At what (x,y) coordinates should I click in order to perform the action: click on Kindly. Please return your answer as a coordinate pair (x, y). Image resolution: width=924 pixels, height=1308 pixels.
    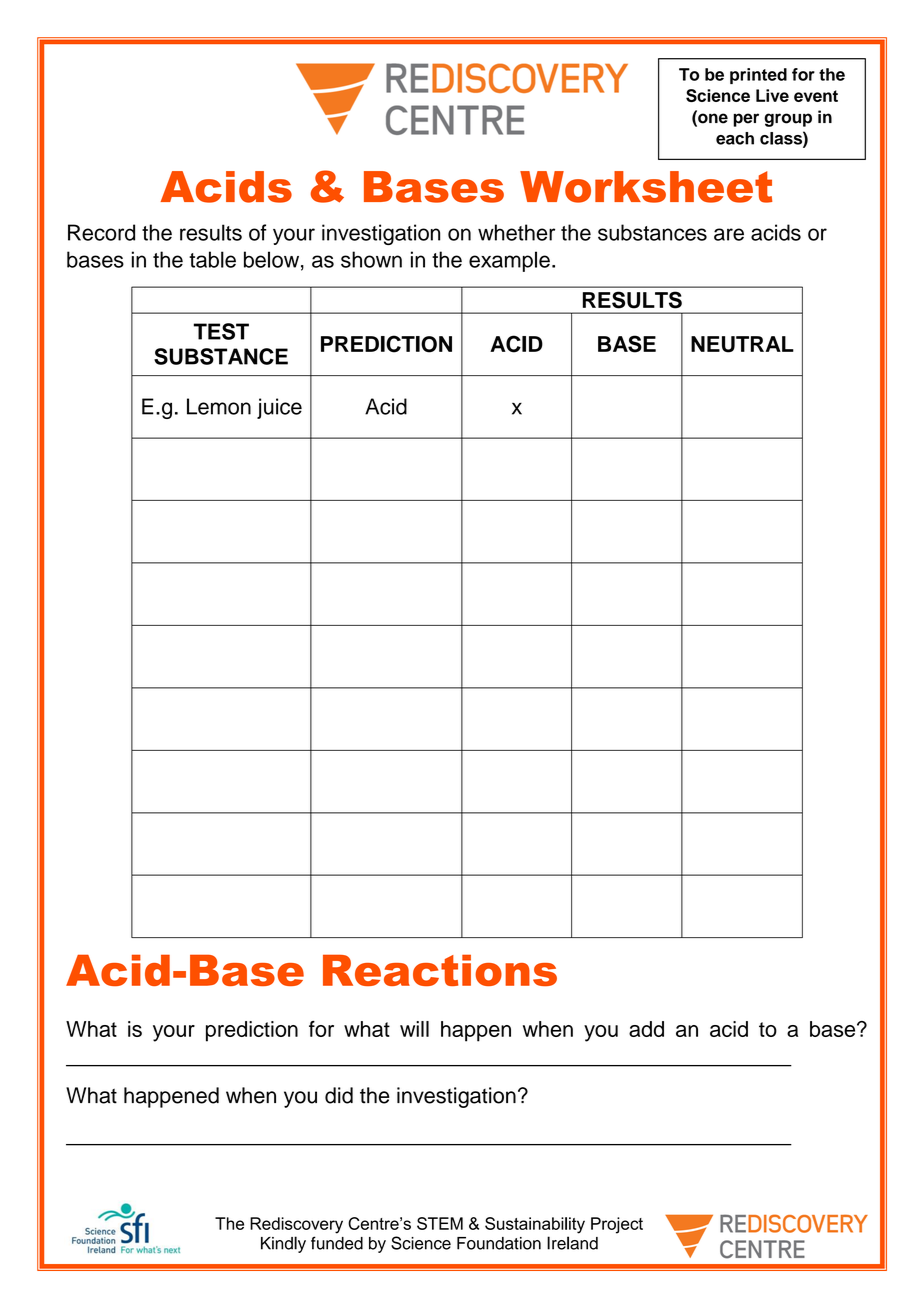
    Looking at the image, I should click on (283, 1244).
